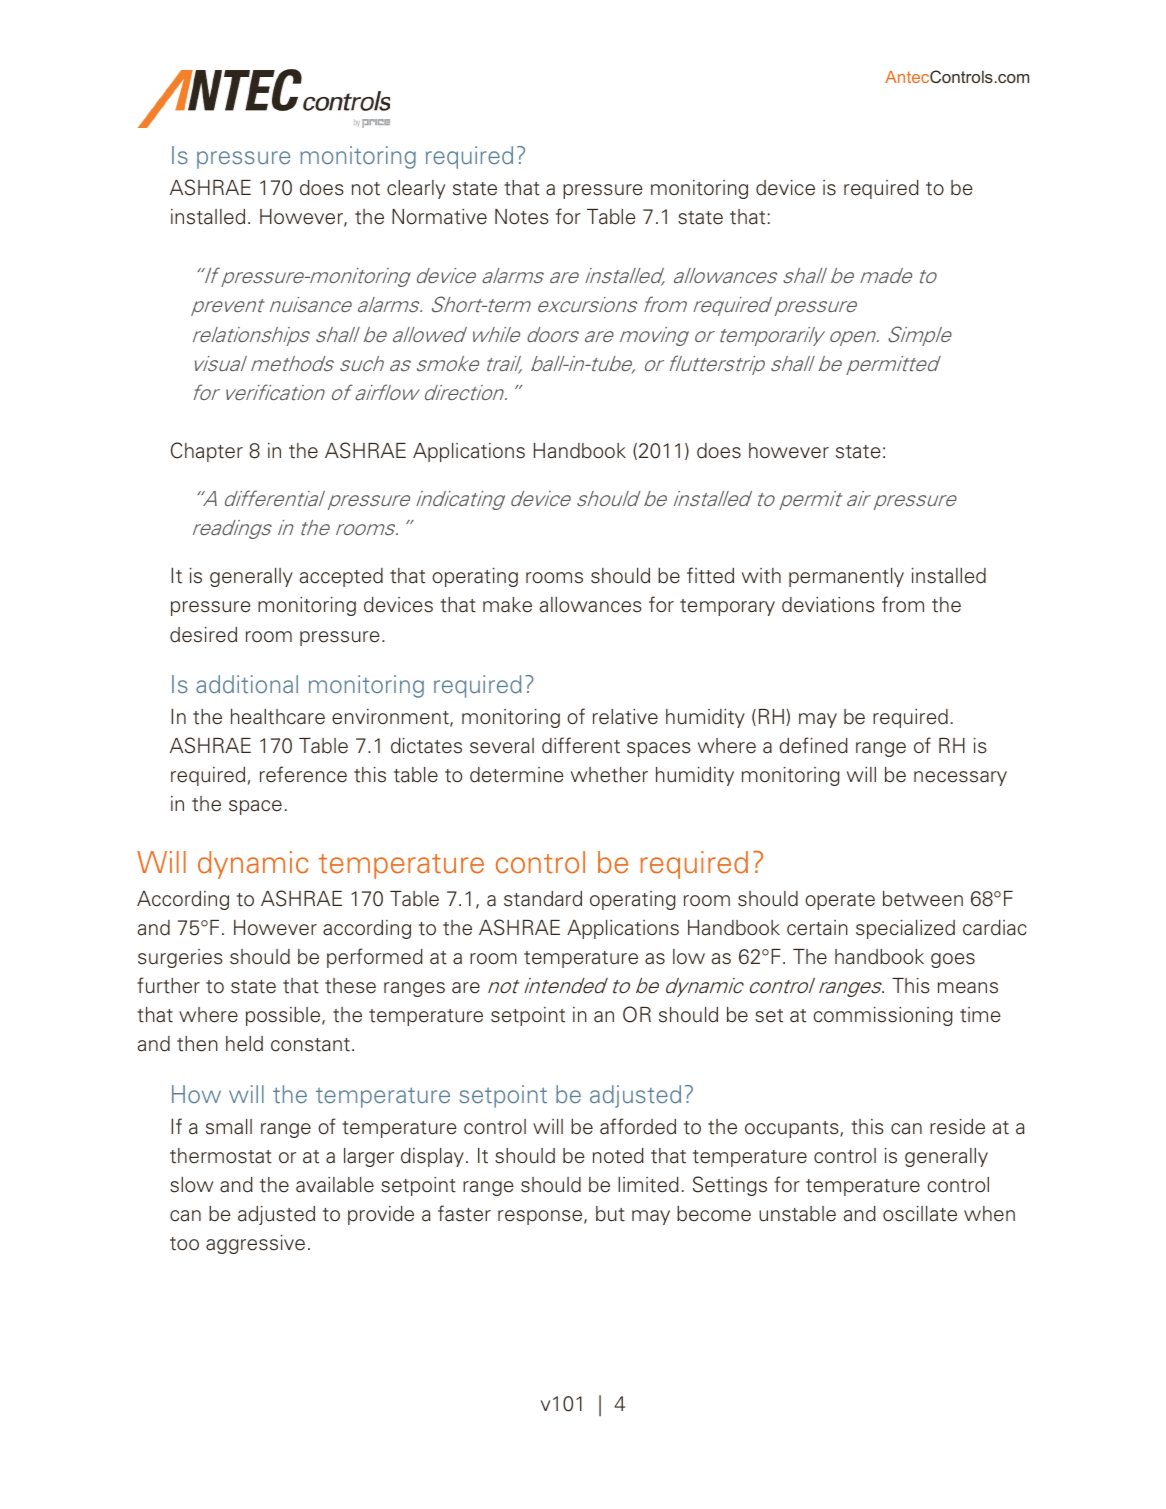  Describe the element at coordinates (522, 217) in the screenshot. I see `Notes` at that location.
